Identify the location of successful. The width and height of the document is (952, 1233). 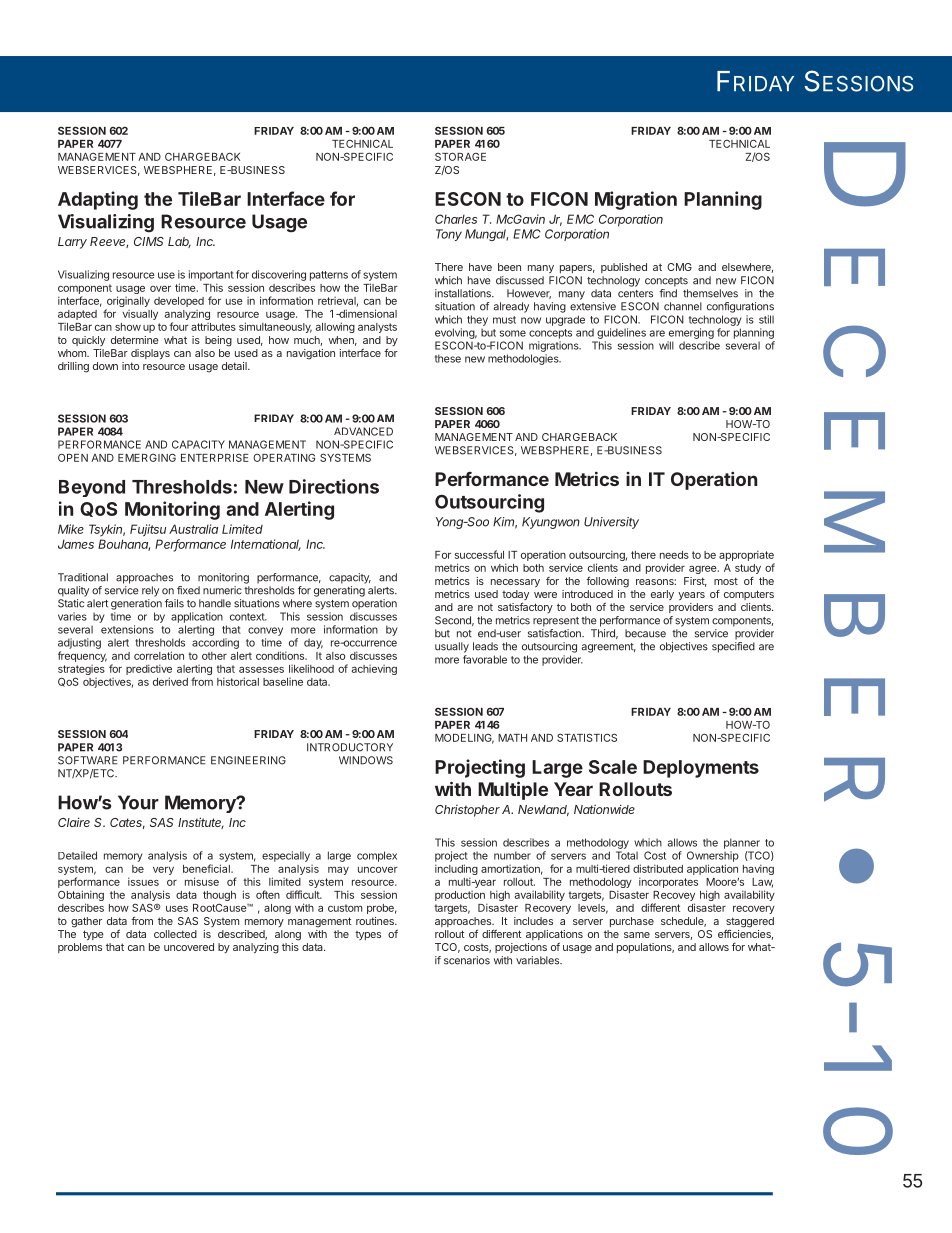
(479, 554).
